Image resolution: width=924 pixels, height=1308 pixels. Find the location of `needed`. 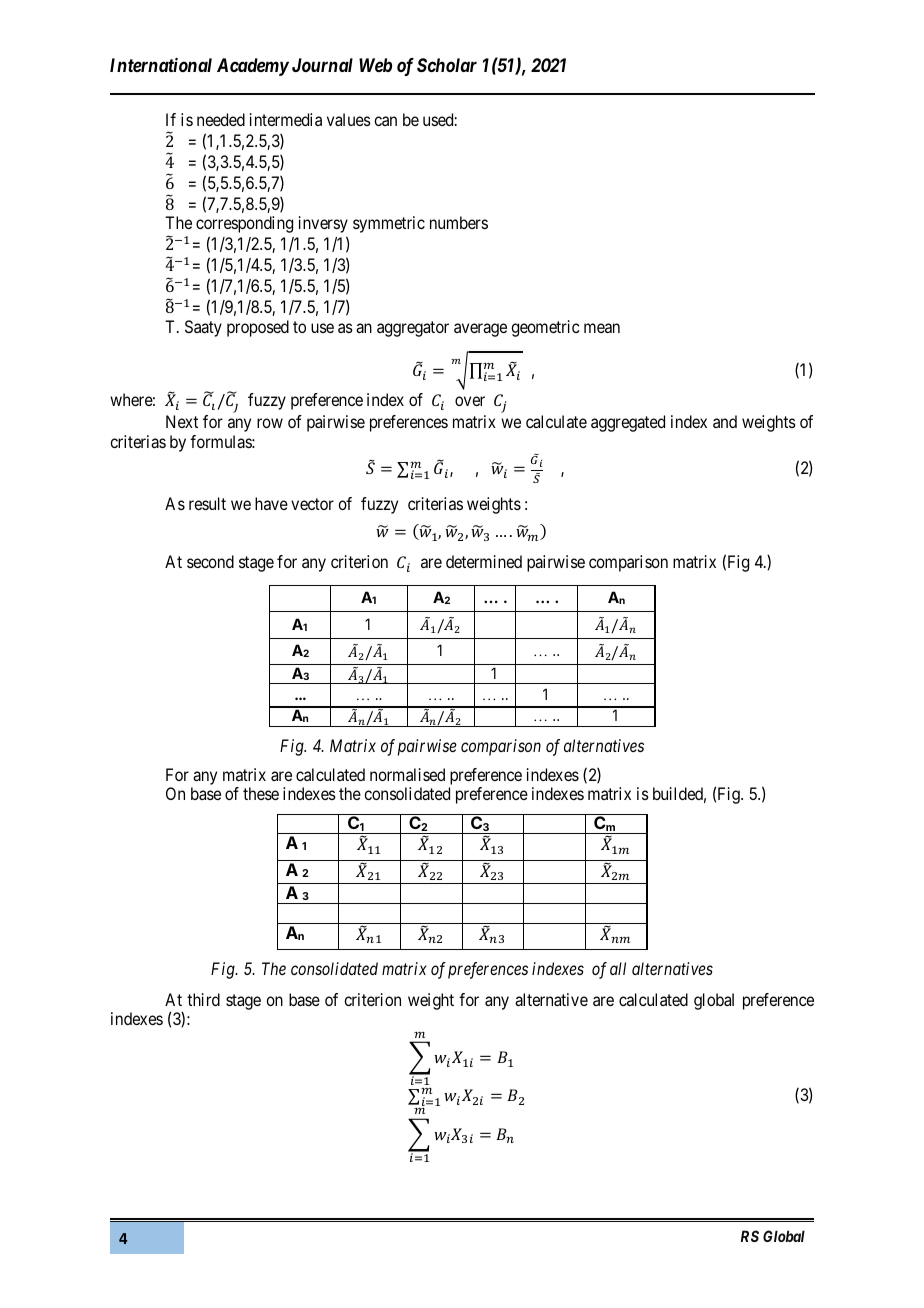

needed is located at coordinates (221, 119).
